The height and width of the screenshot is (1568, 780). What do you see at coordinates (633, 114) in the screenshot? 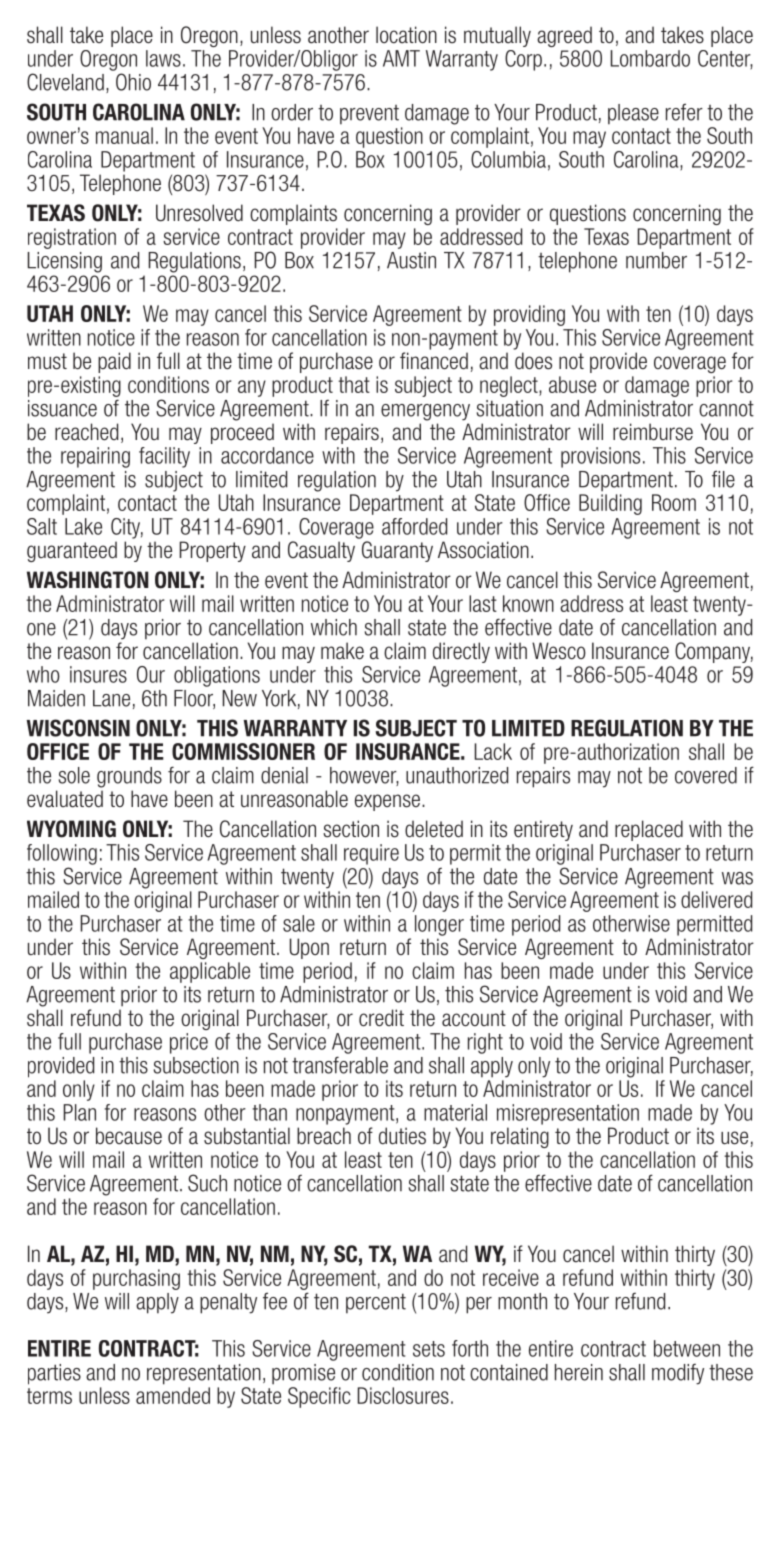
I see `please` at bounding box center [633, 114].
